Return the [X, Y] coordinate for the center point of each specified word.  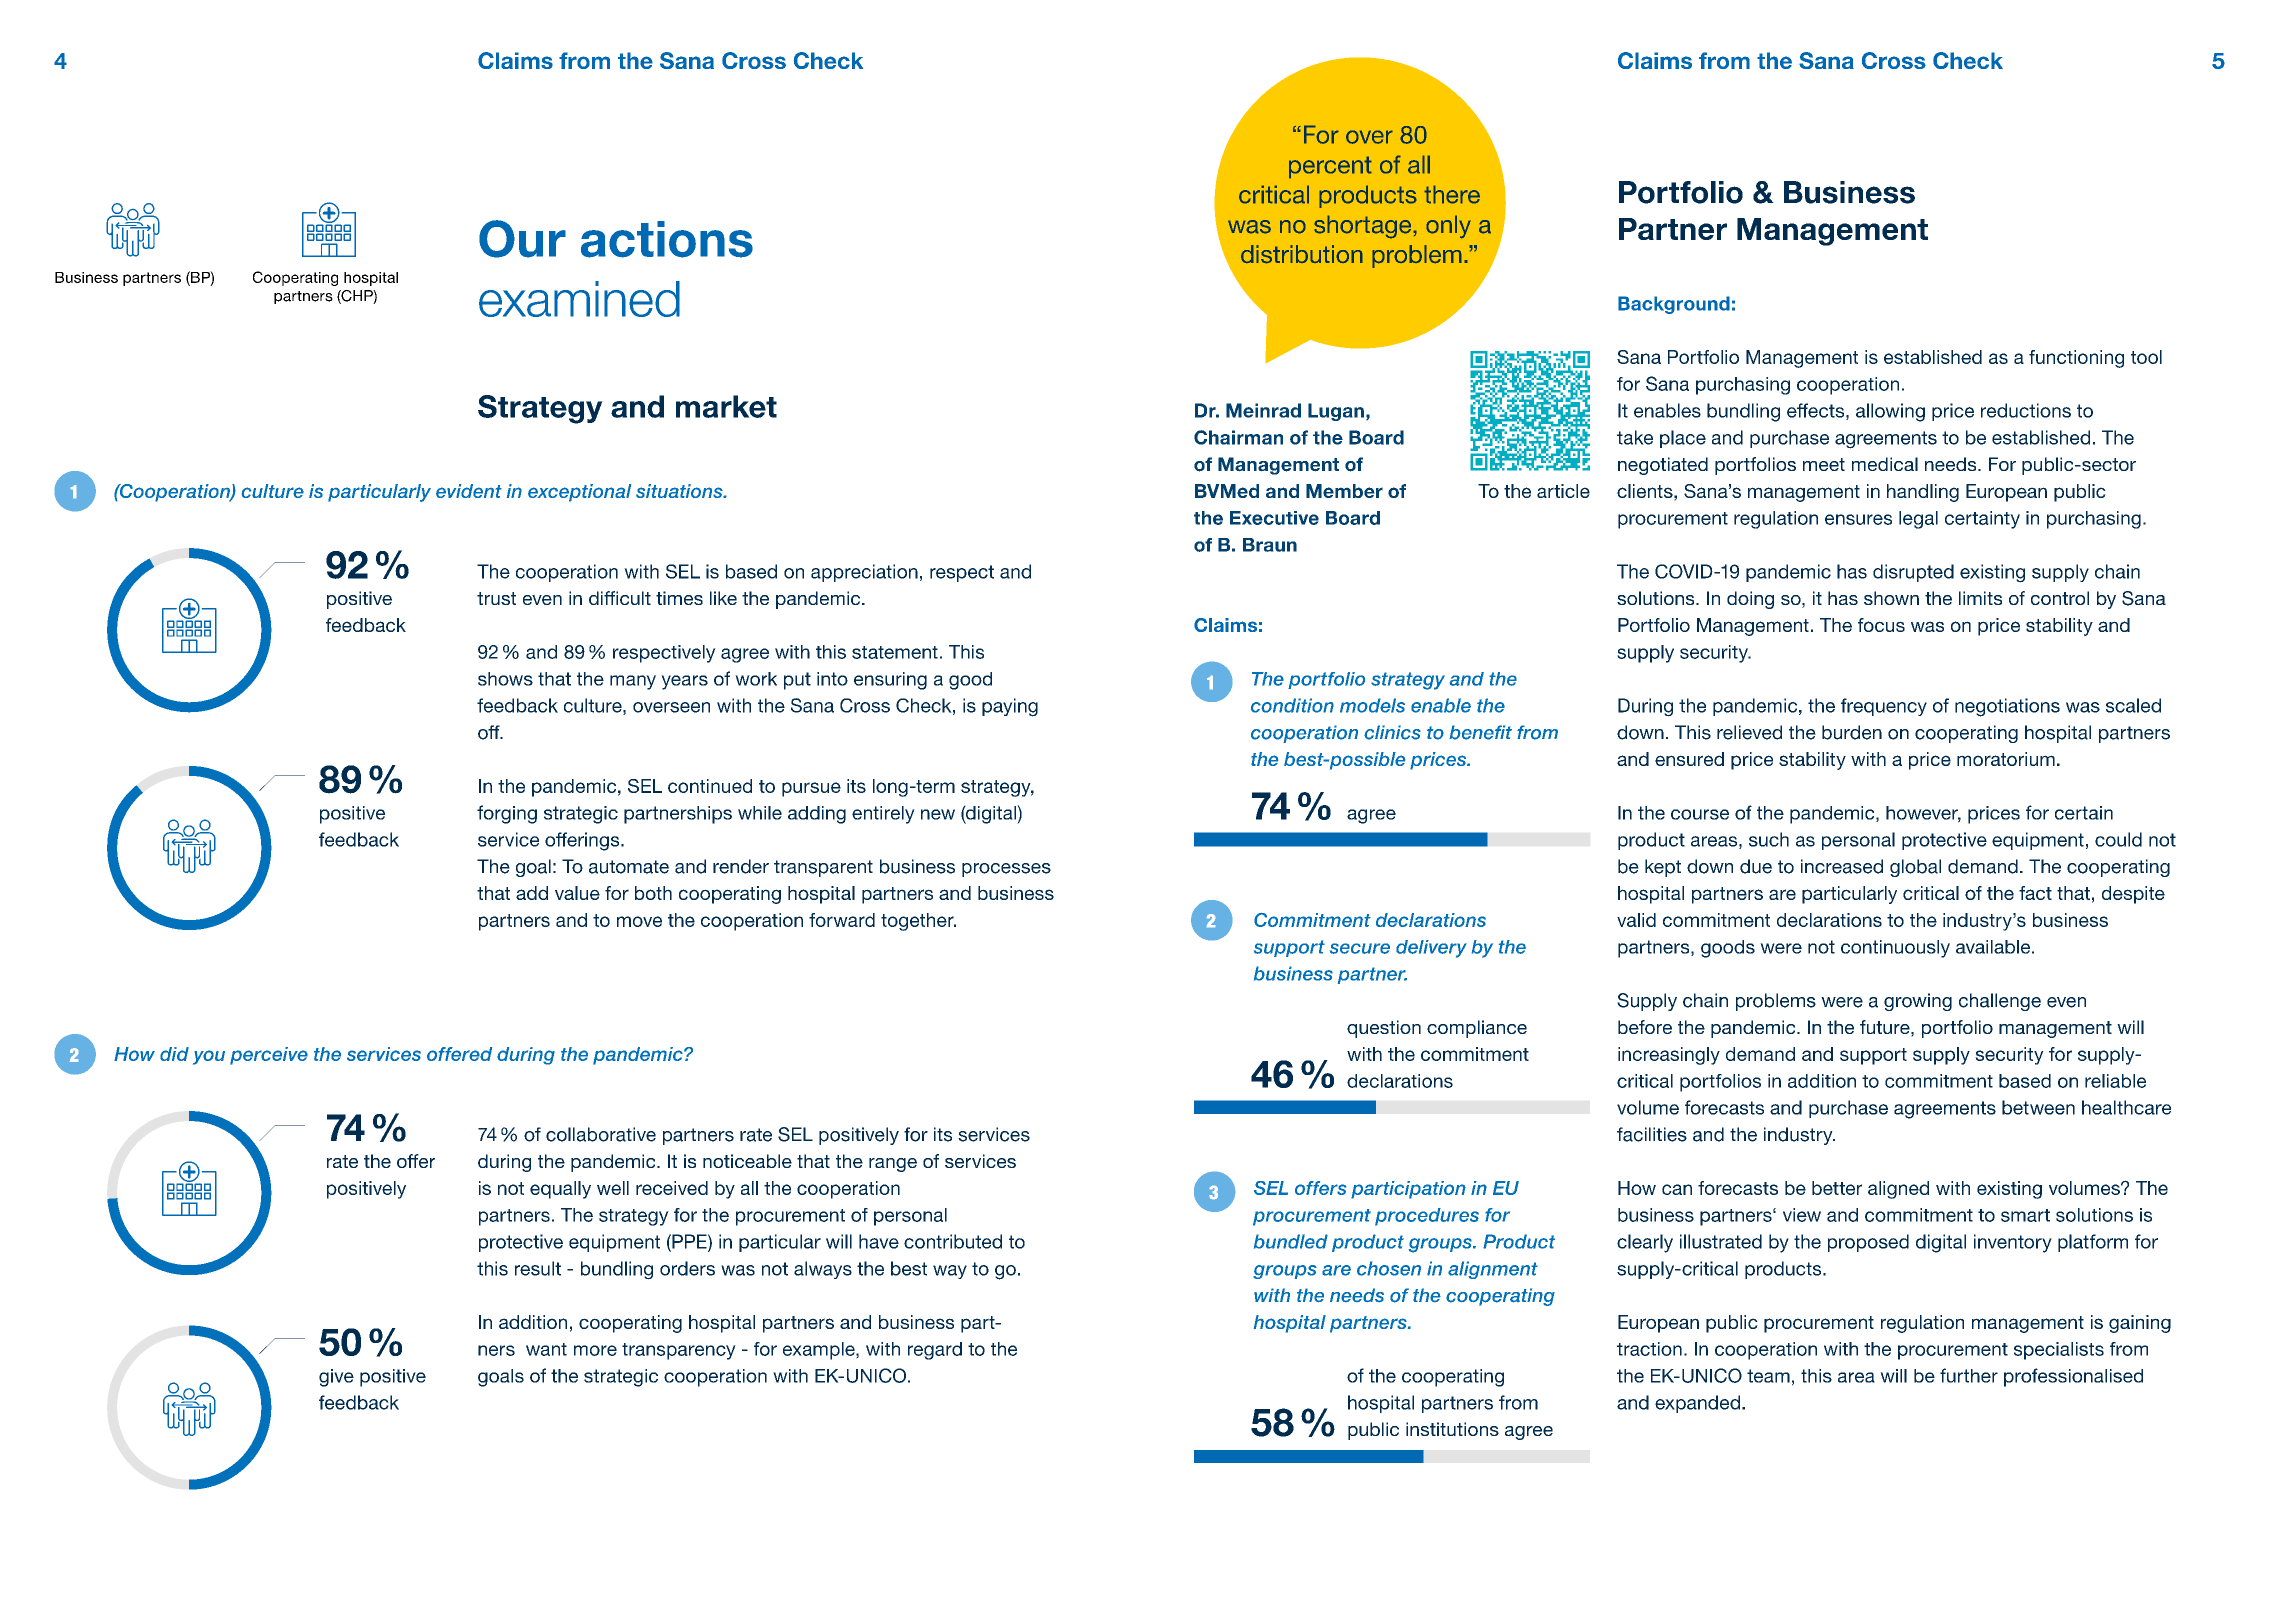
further [1969, 1375]
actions [667, 239]
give [336, 1378]
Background [1674, 305]
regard [935, 1351]
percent [1330, 167]
